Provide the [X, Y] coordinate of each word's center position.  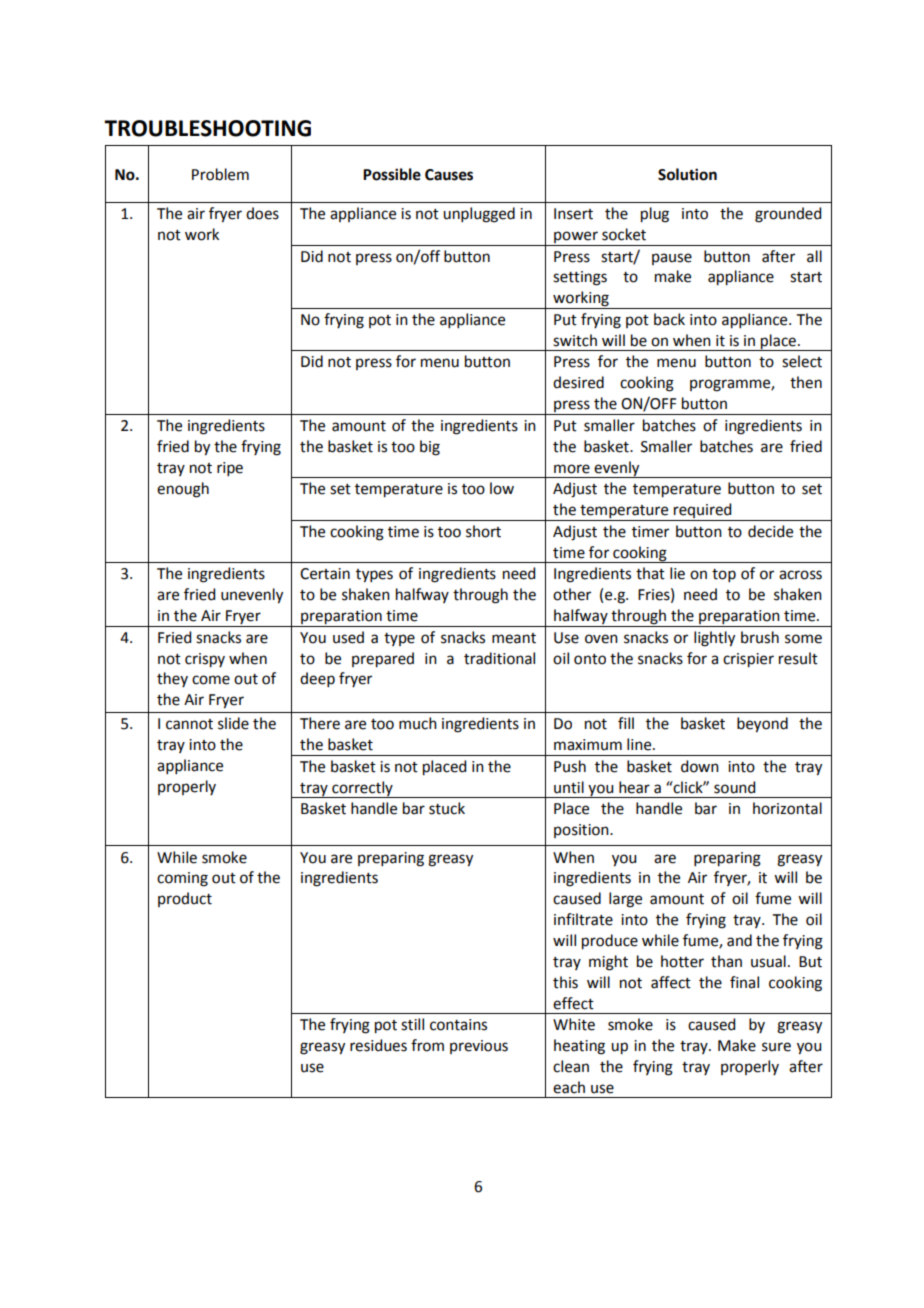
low [502, 488]
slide [233, 723]
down [700, 766]
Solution [687, 174]
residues [378, 1045]
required [703, 512]
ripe [230, 469]
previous [479, 1047]
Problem [220, 174]
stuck [447, 808]
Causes [449, 175]
